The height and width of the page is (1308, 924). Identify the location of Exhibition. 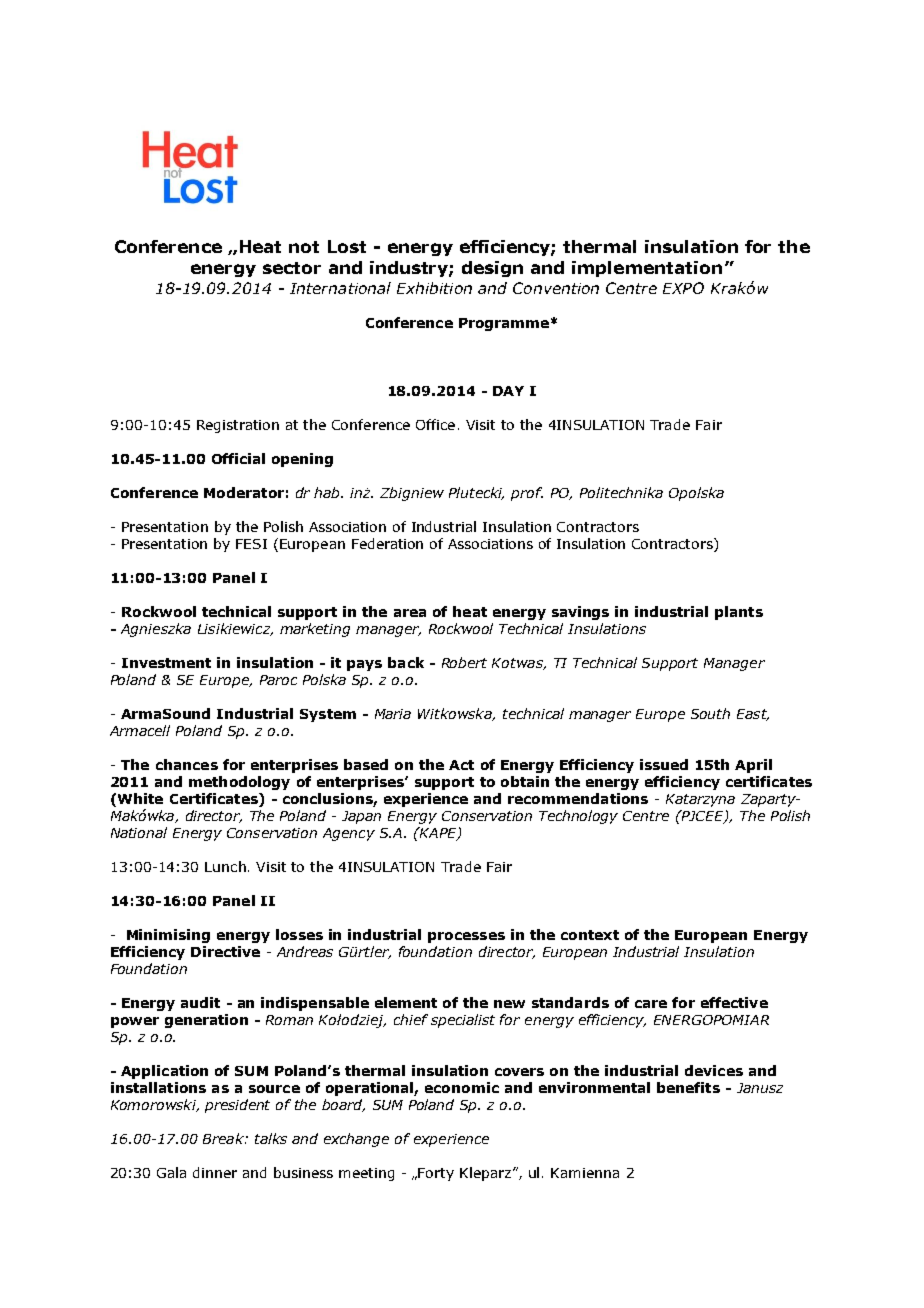
(434, 288).
